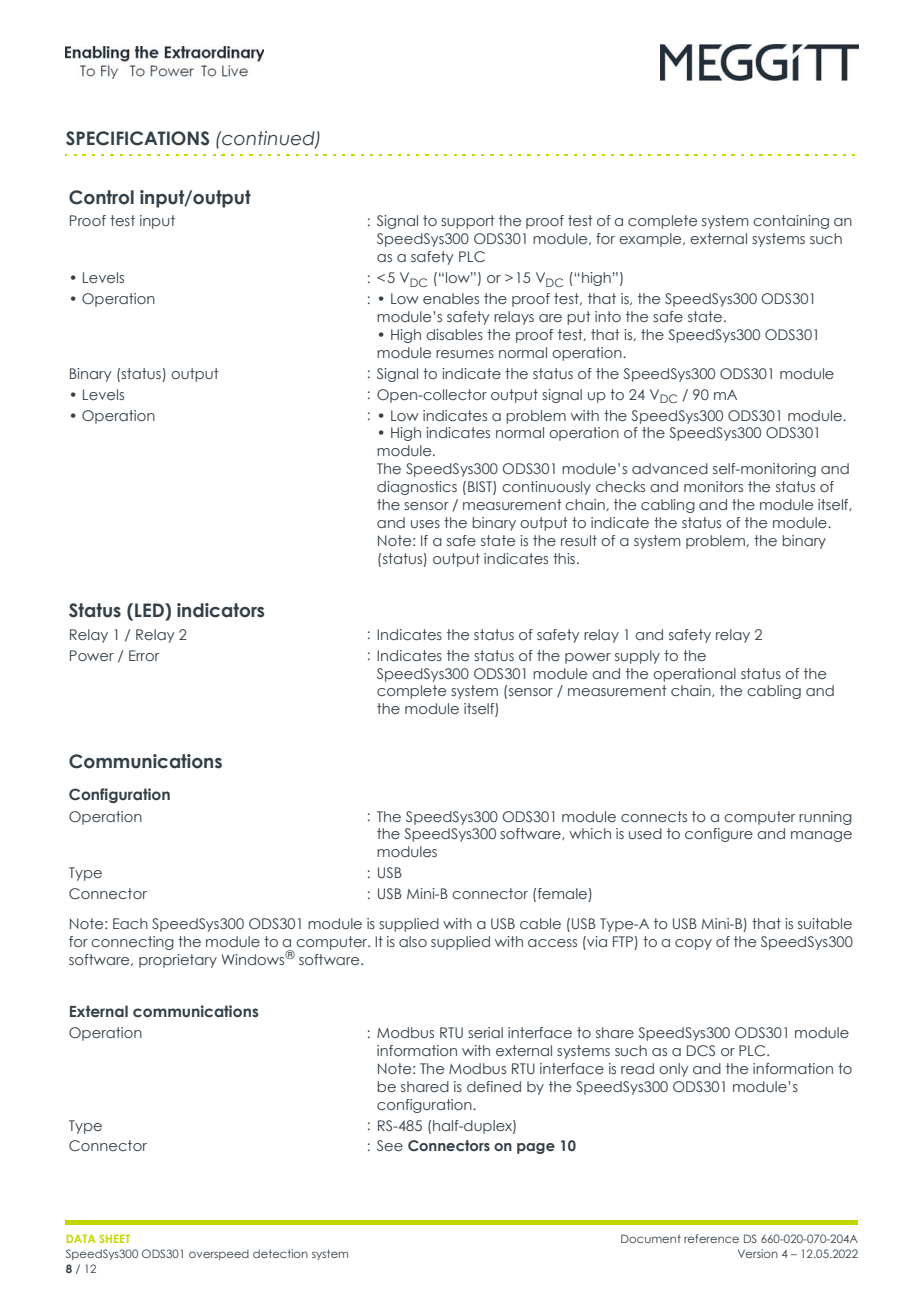  What do you see at coordinates (137, 138) in the screenshot?
I see `SPECIFICATIONS` at bounding box center [137, 138].
